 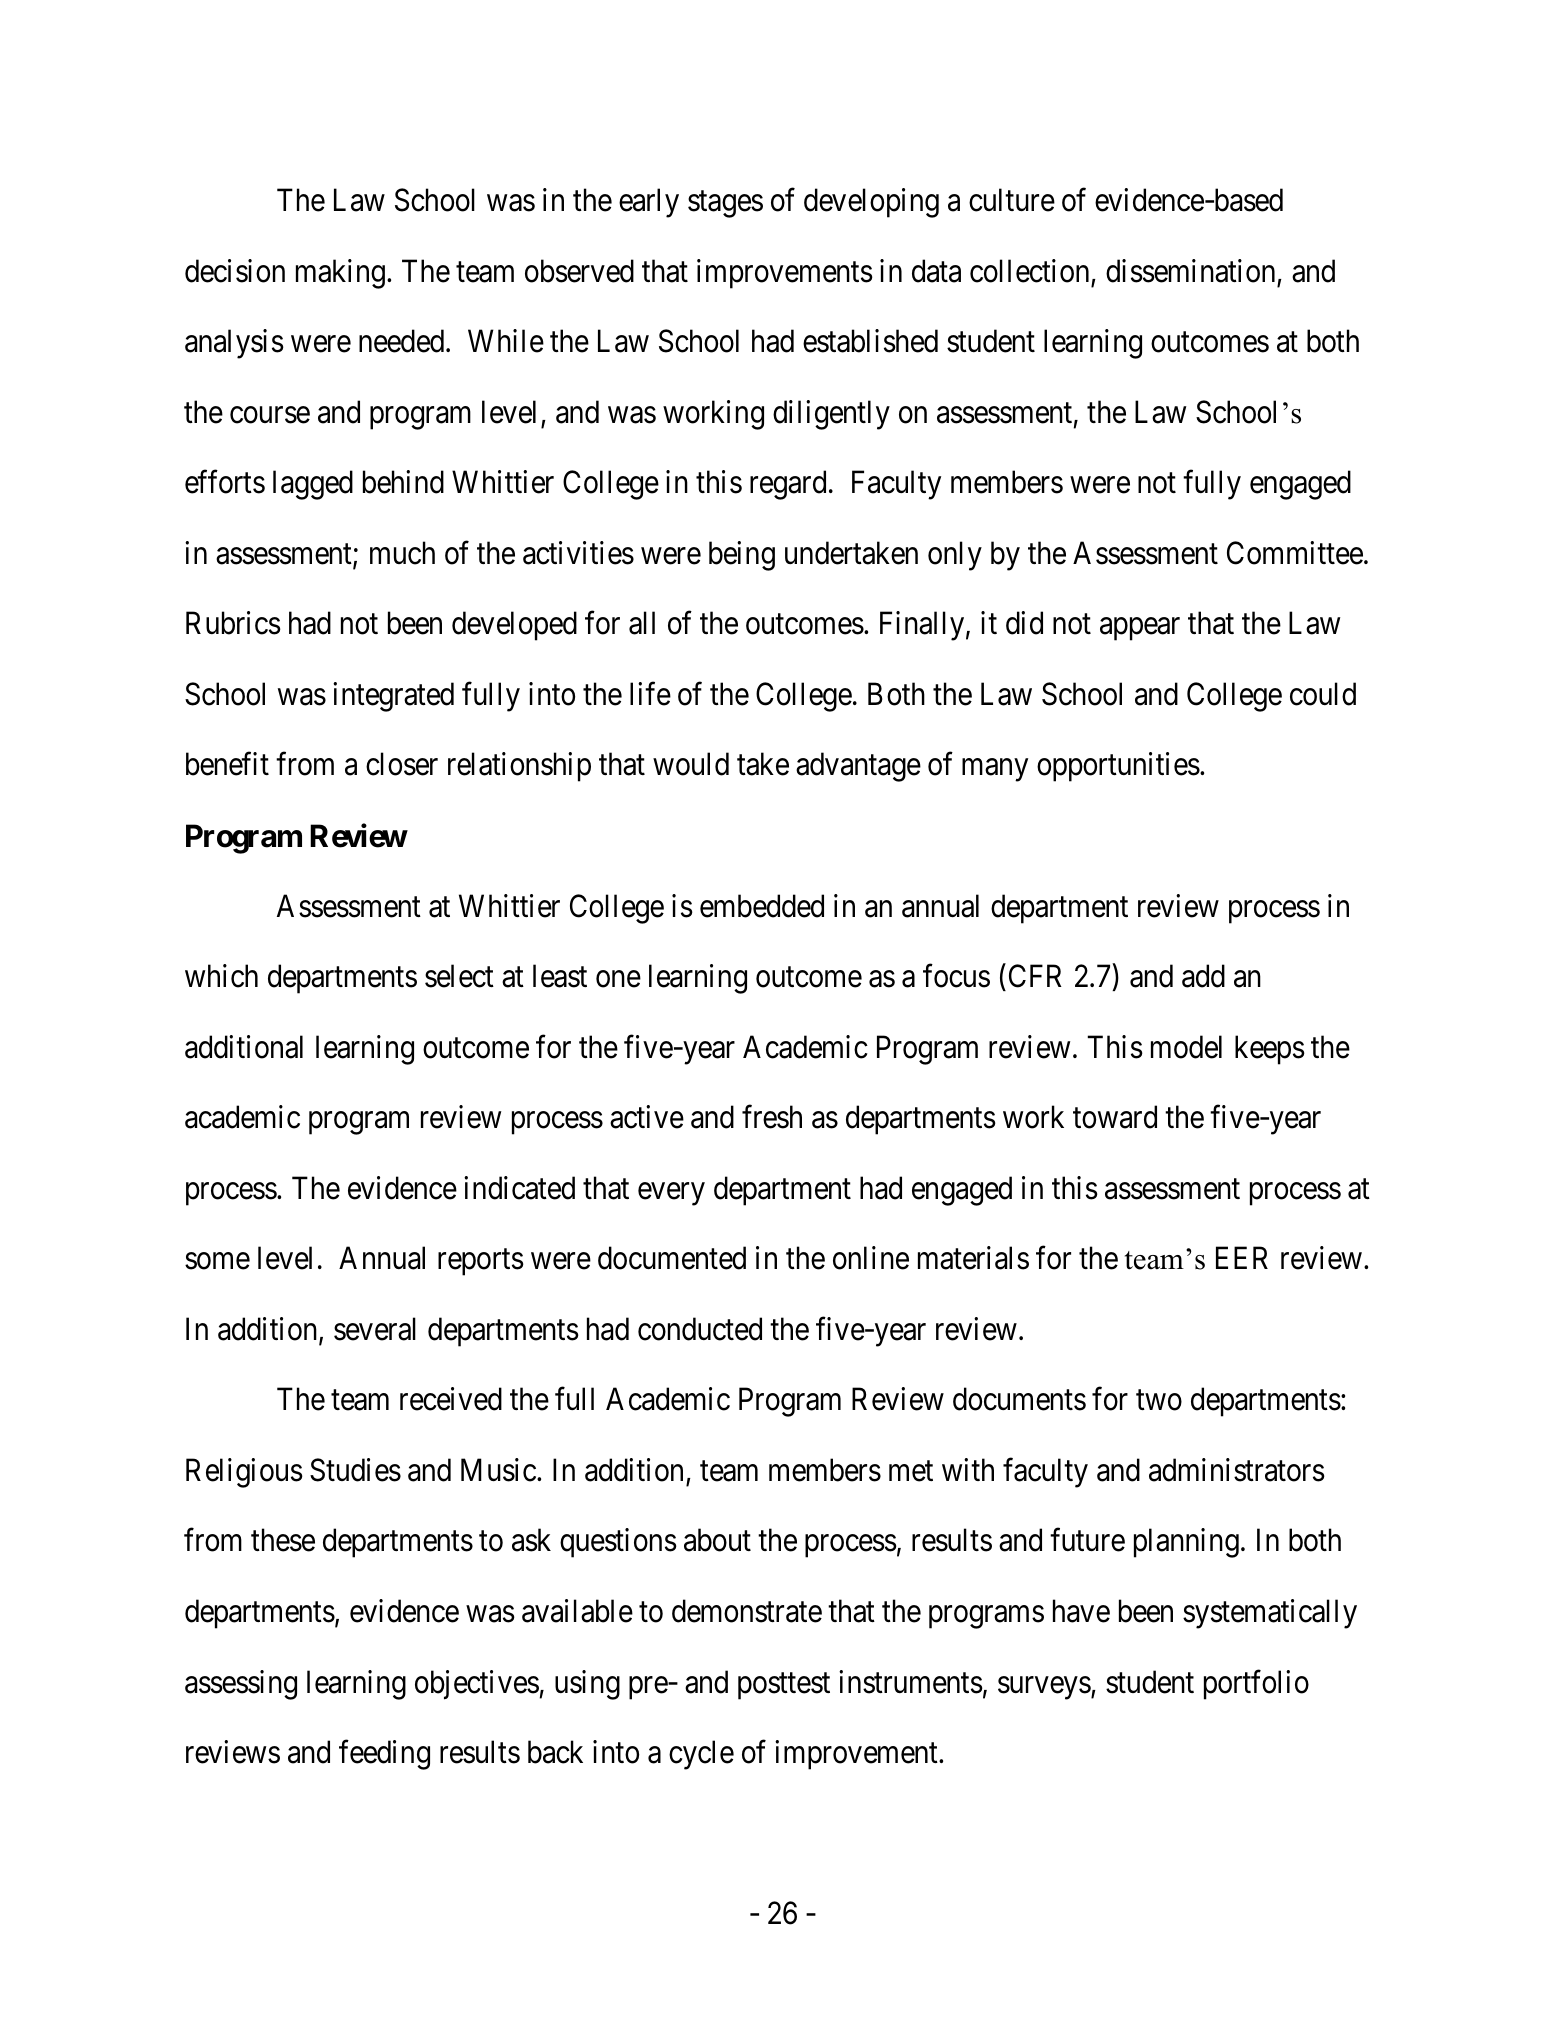 I want to click on developing, so click(x=871, y=203).
